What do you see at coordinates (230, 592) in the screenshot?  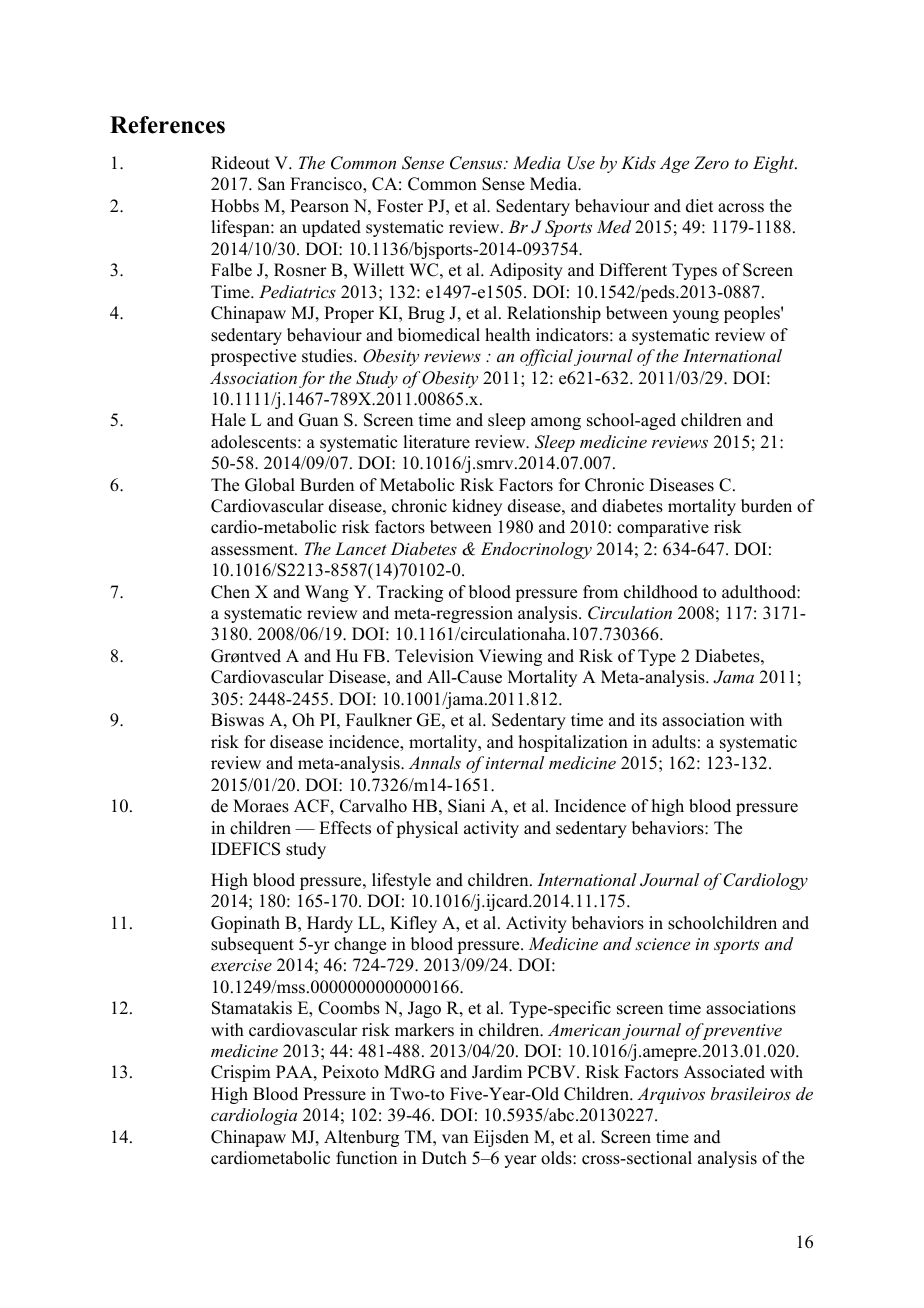 I see `Chen` at bounding box center [230, 592].
